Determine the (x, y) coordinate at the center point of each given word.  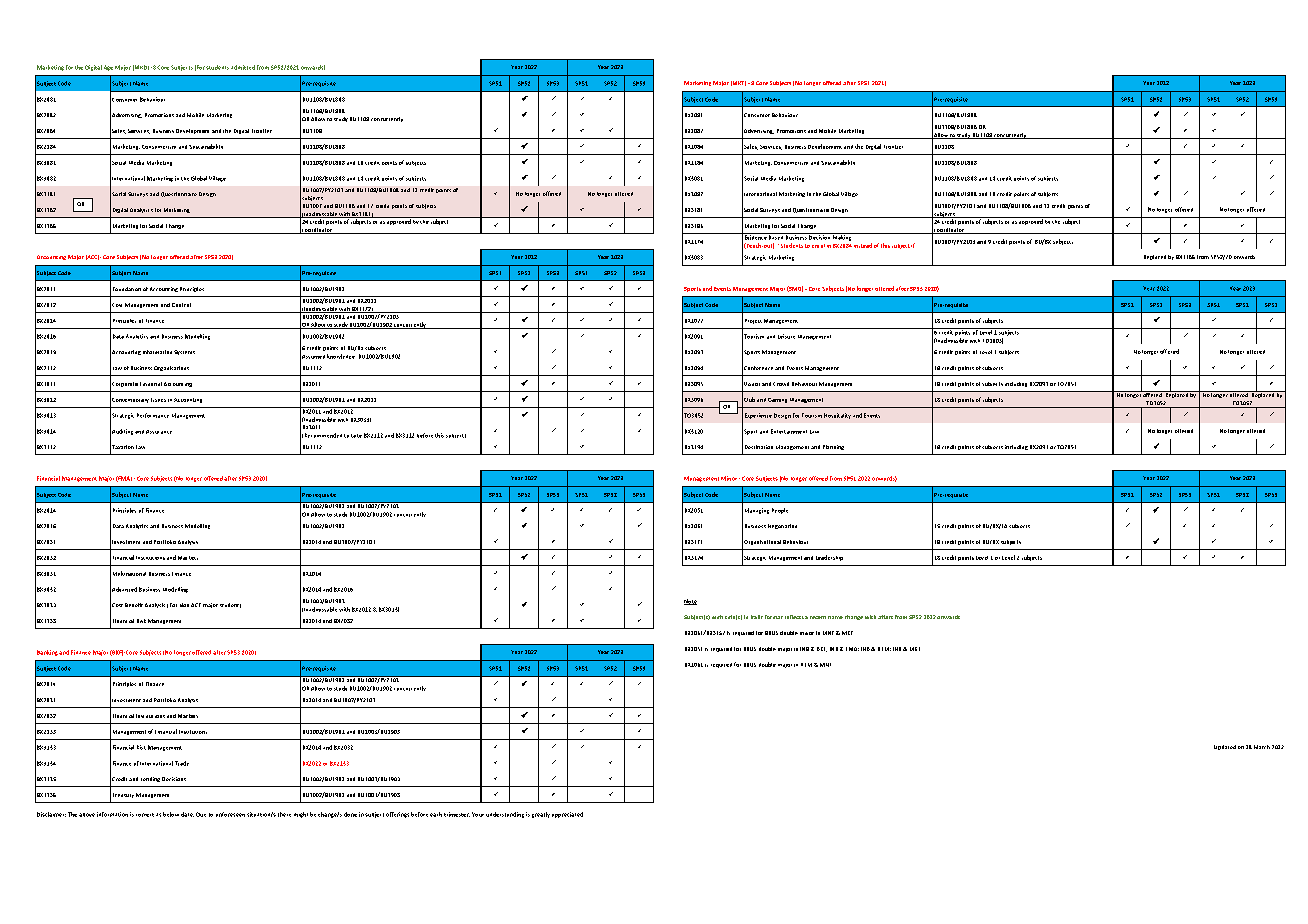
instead (863, 245)
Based (776, 236)
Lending (150, 779)
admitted (243, 67)
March (1262, 747)
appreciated (567, 815)
